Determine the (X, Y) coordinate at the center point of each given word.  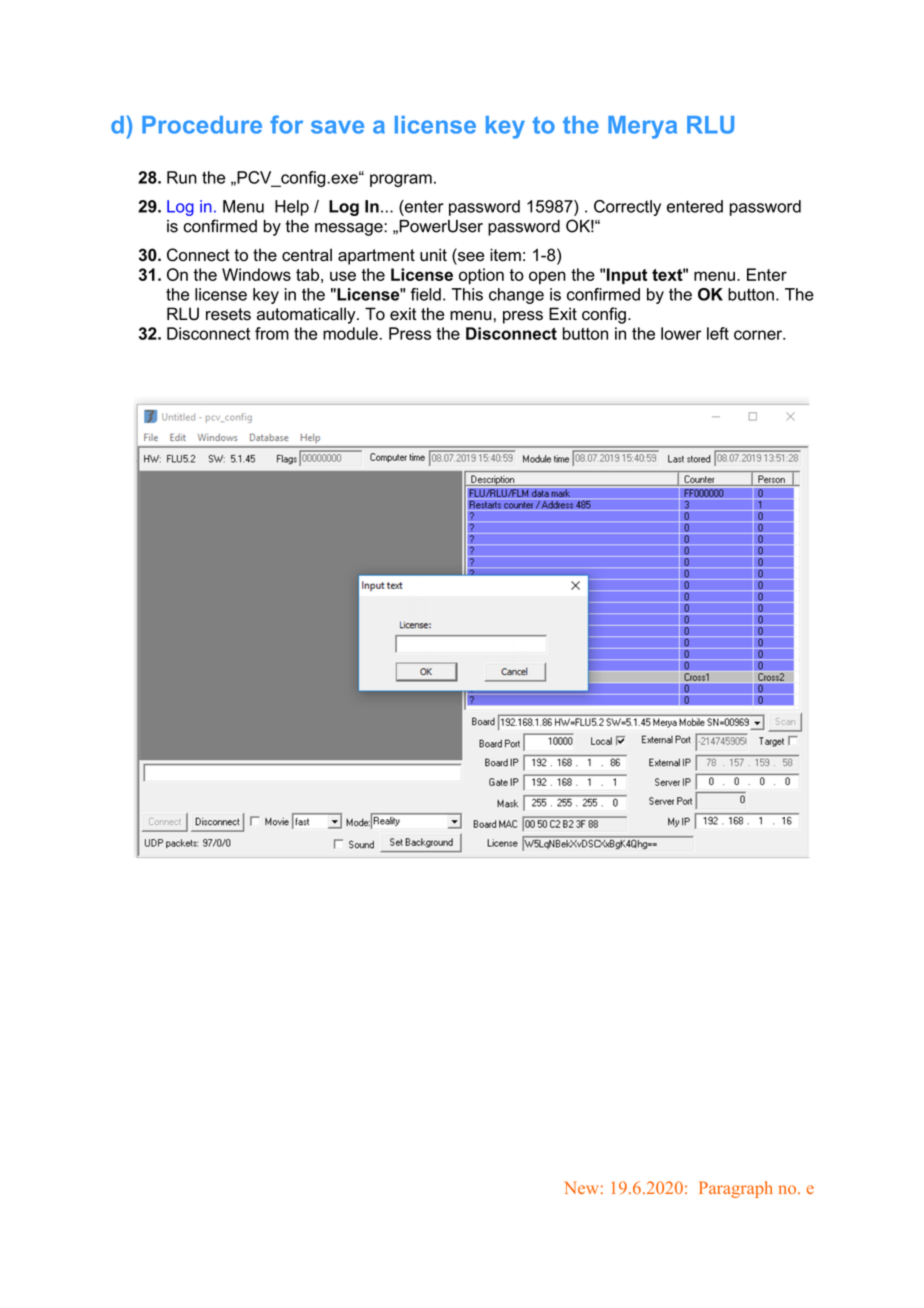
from (272, 333)
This (467, 294)
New (581, 1187)
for (286, 124)
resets (228, 314)
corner (759, 335)
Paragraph (736, 1189)
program (401, 180)
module (350, 333)
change (516, 296)
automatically (307, 315)
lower (681, 333)
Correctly (627, 208)
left (718, 333)
